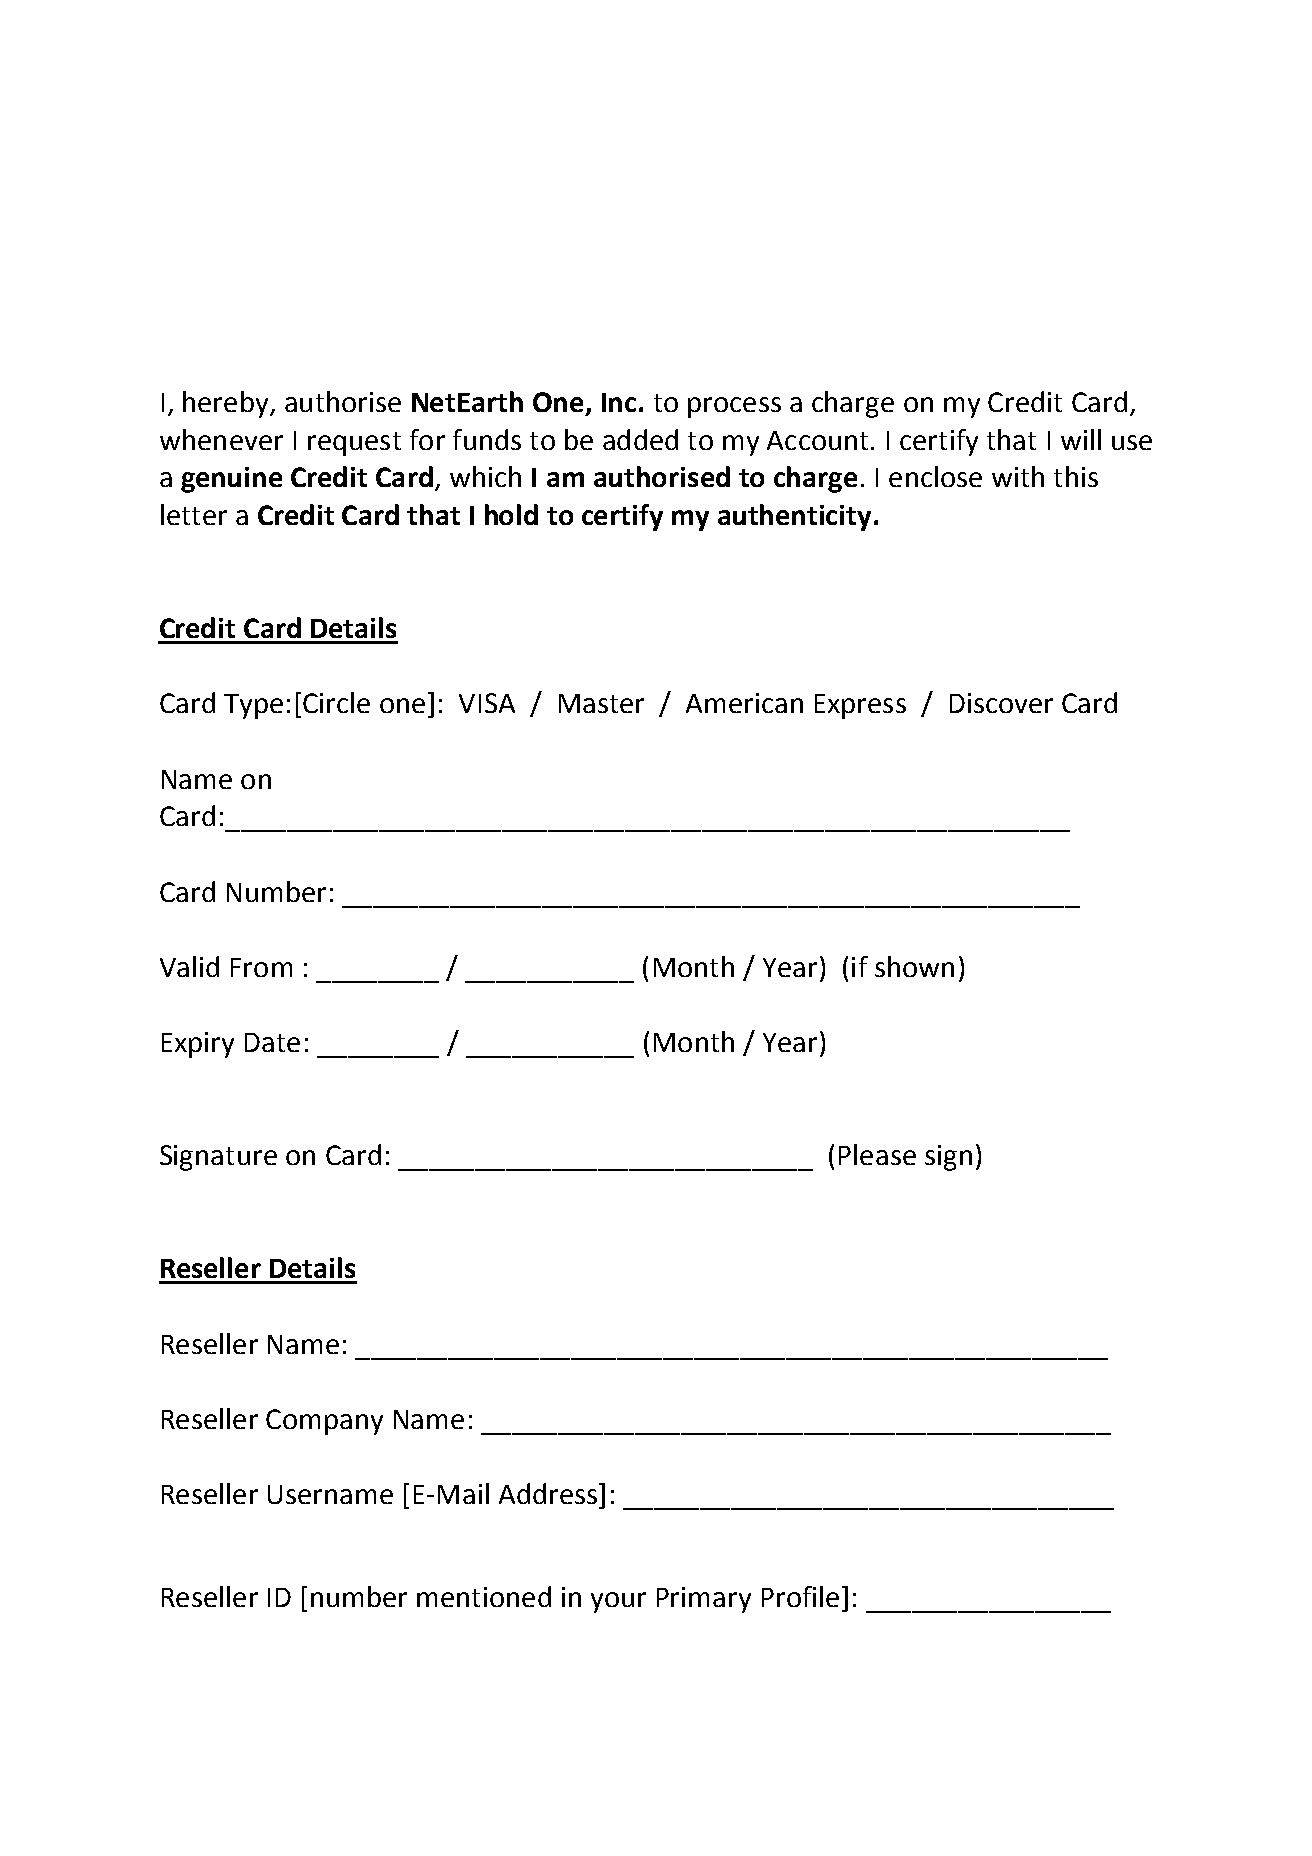  What do you see at coordinates (484, 1596) in the screenshot?
I see `mentioned` at bounding box center [484, 1596].
